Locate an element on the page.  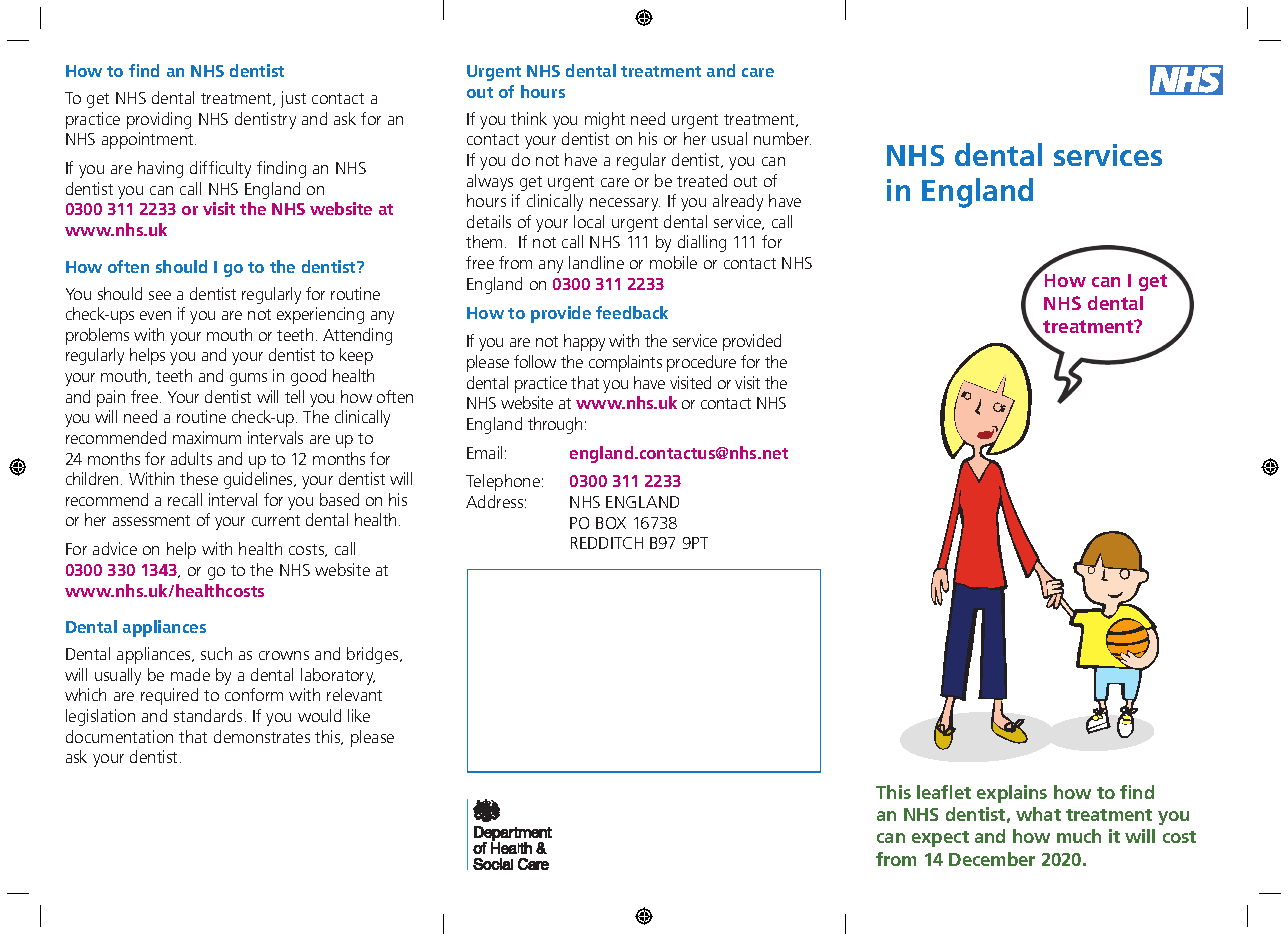
December is located at coordinates (992, 859).
